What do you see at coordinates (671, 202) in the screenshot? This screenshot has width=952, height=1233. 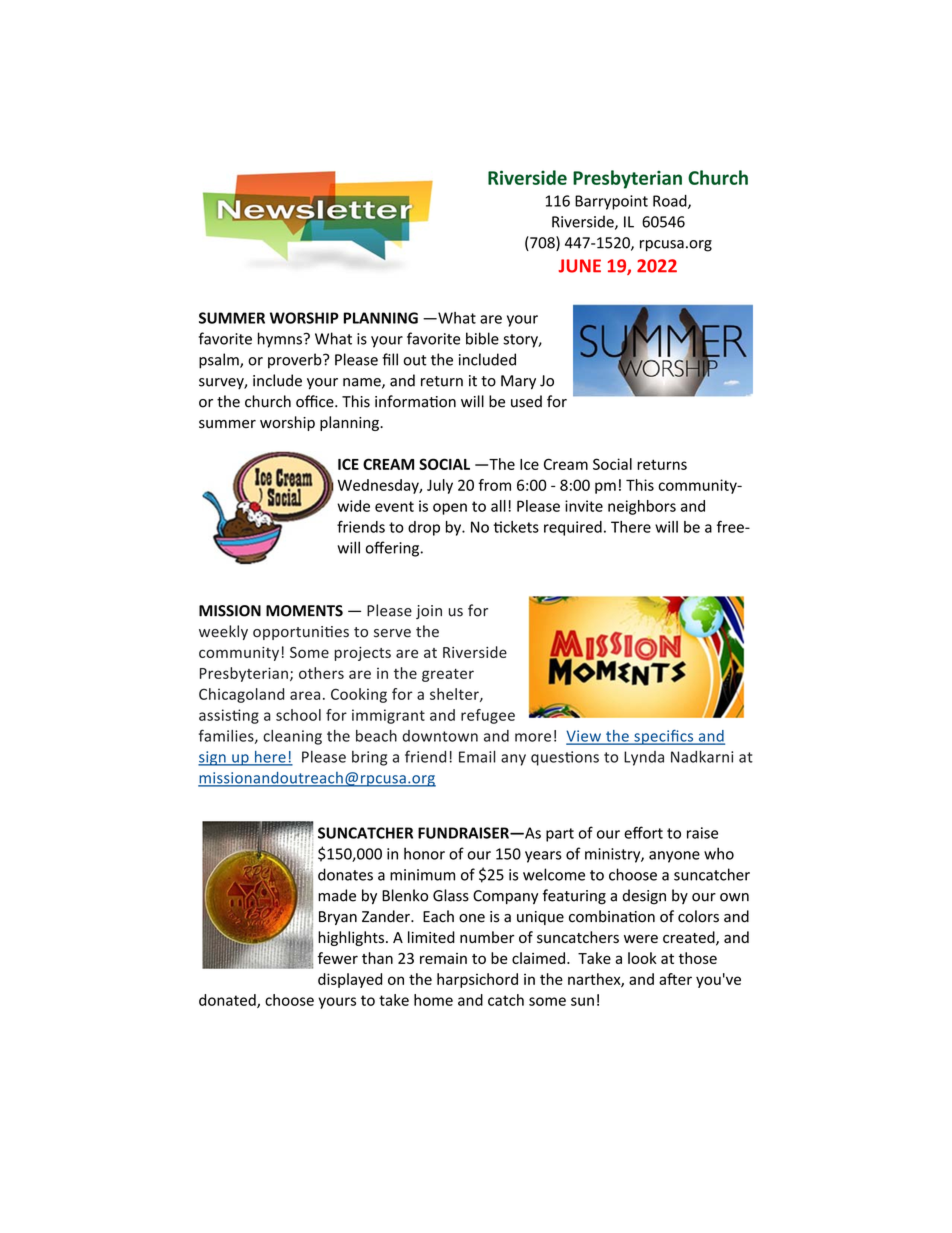 I see `Road` at bounding box center [671, 202].
